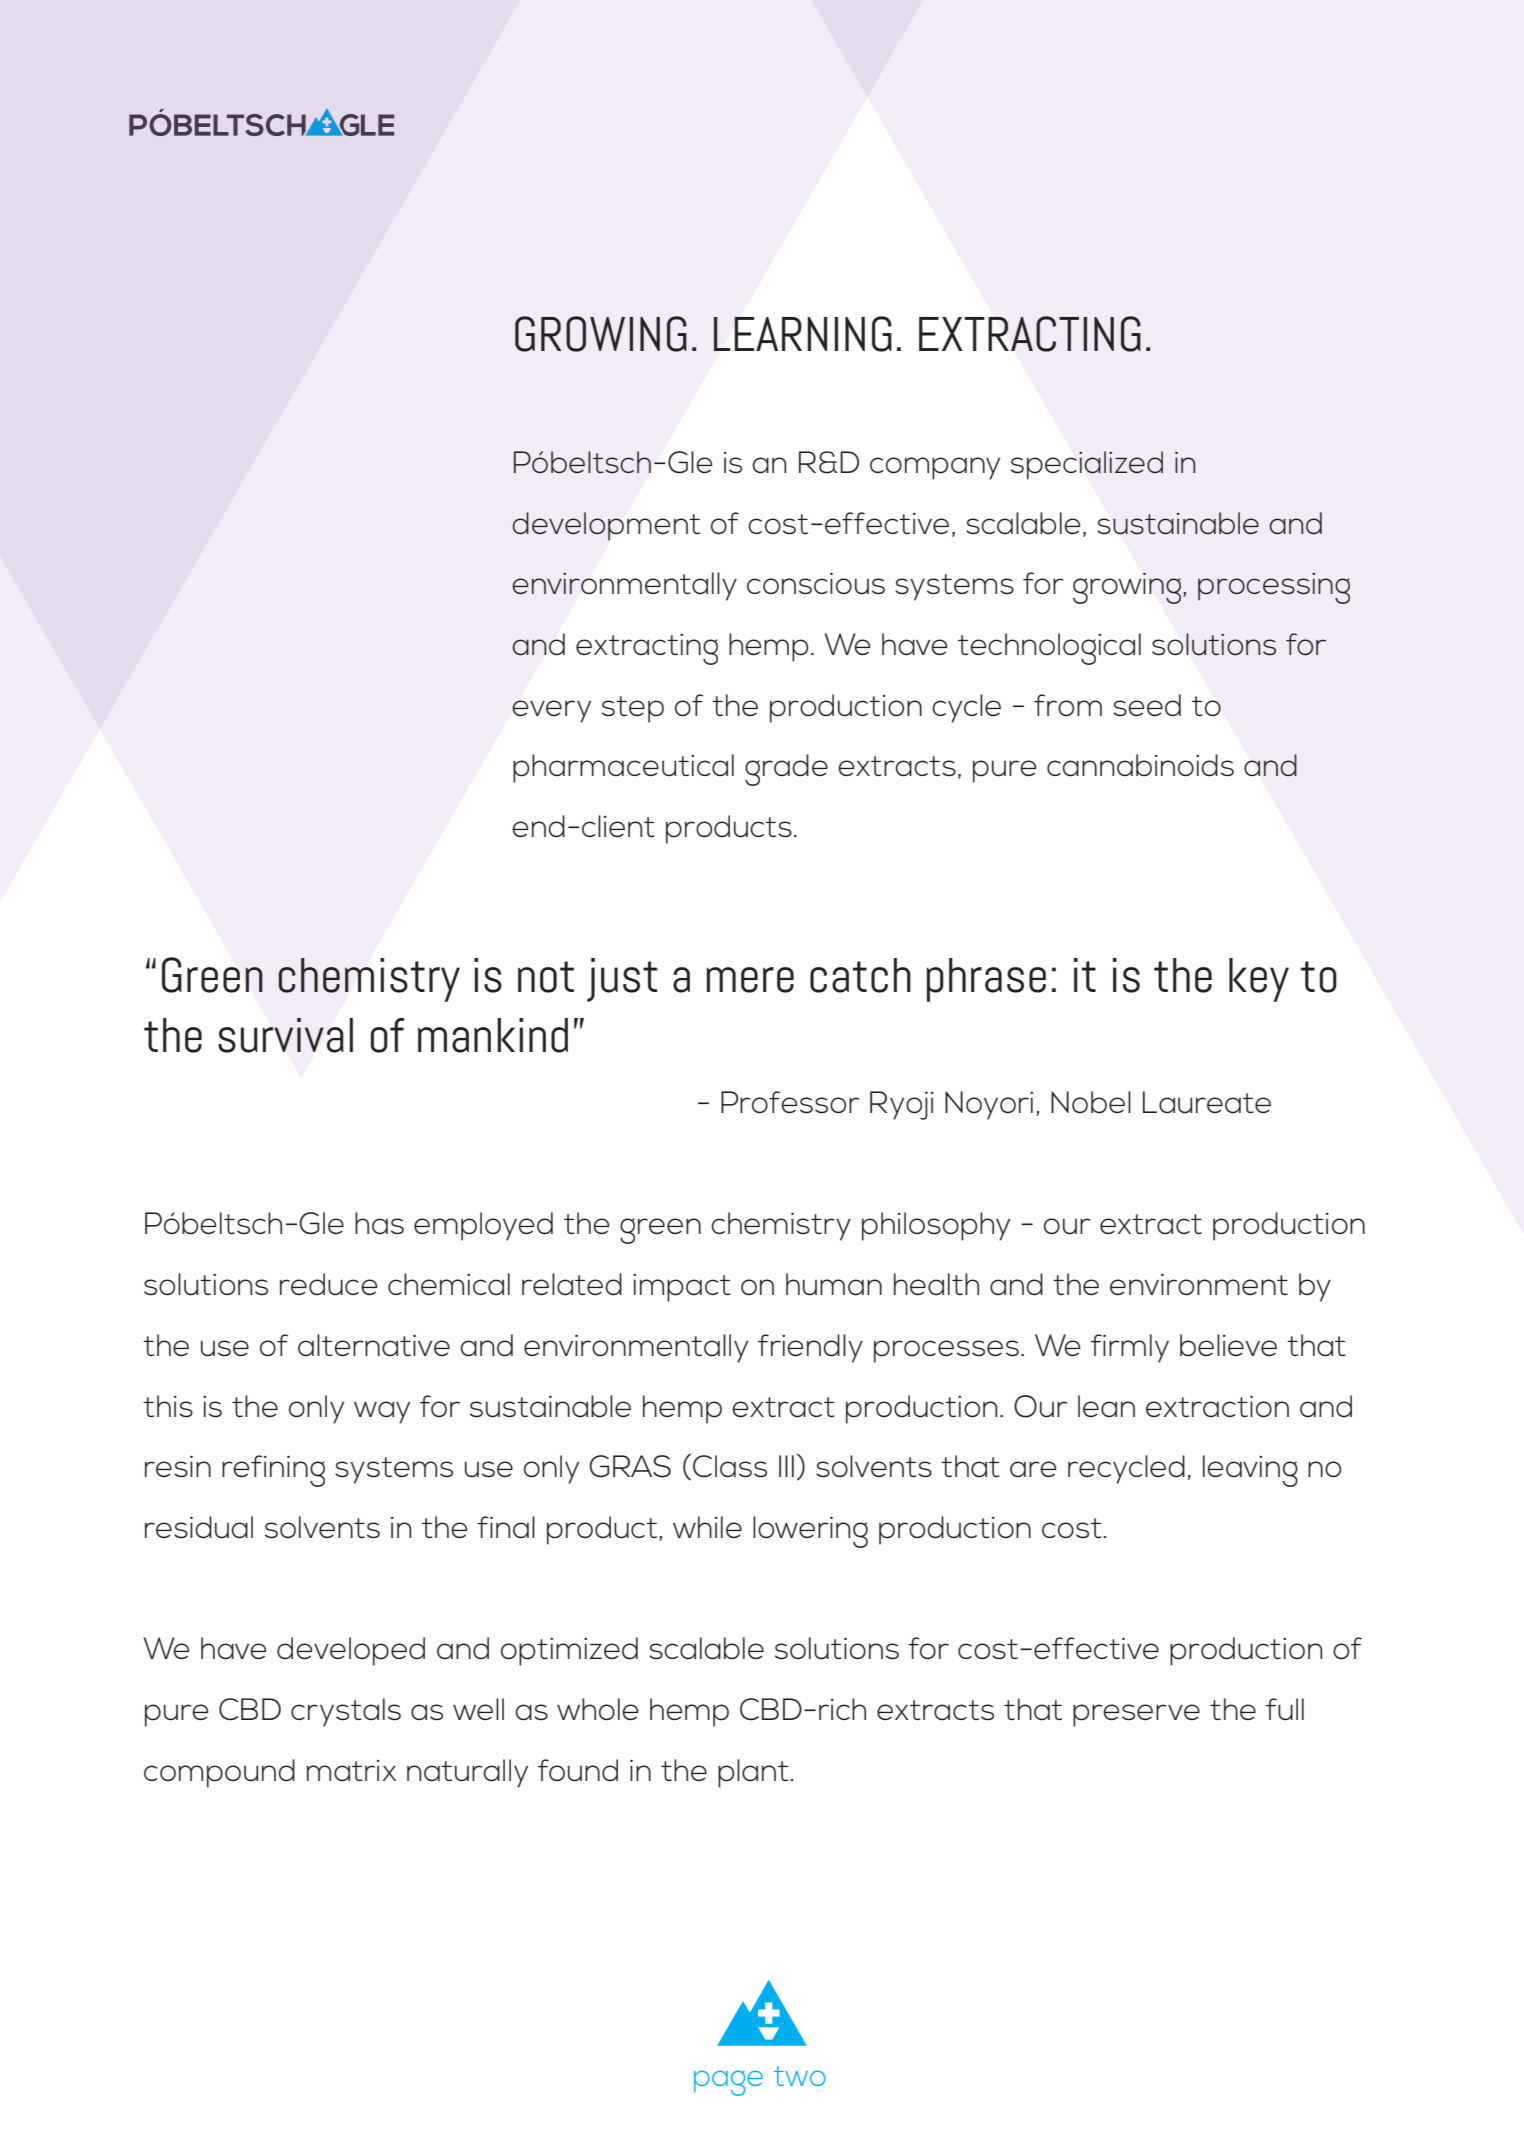 The image size is (1524, 2156). Describe the element at coordinates (1207, 1102) in the page. I see `Laureate` at that location.
